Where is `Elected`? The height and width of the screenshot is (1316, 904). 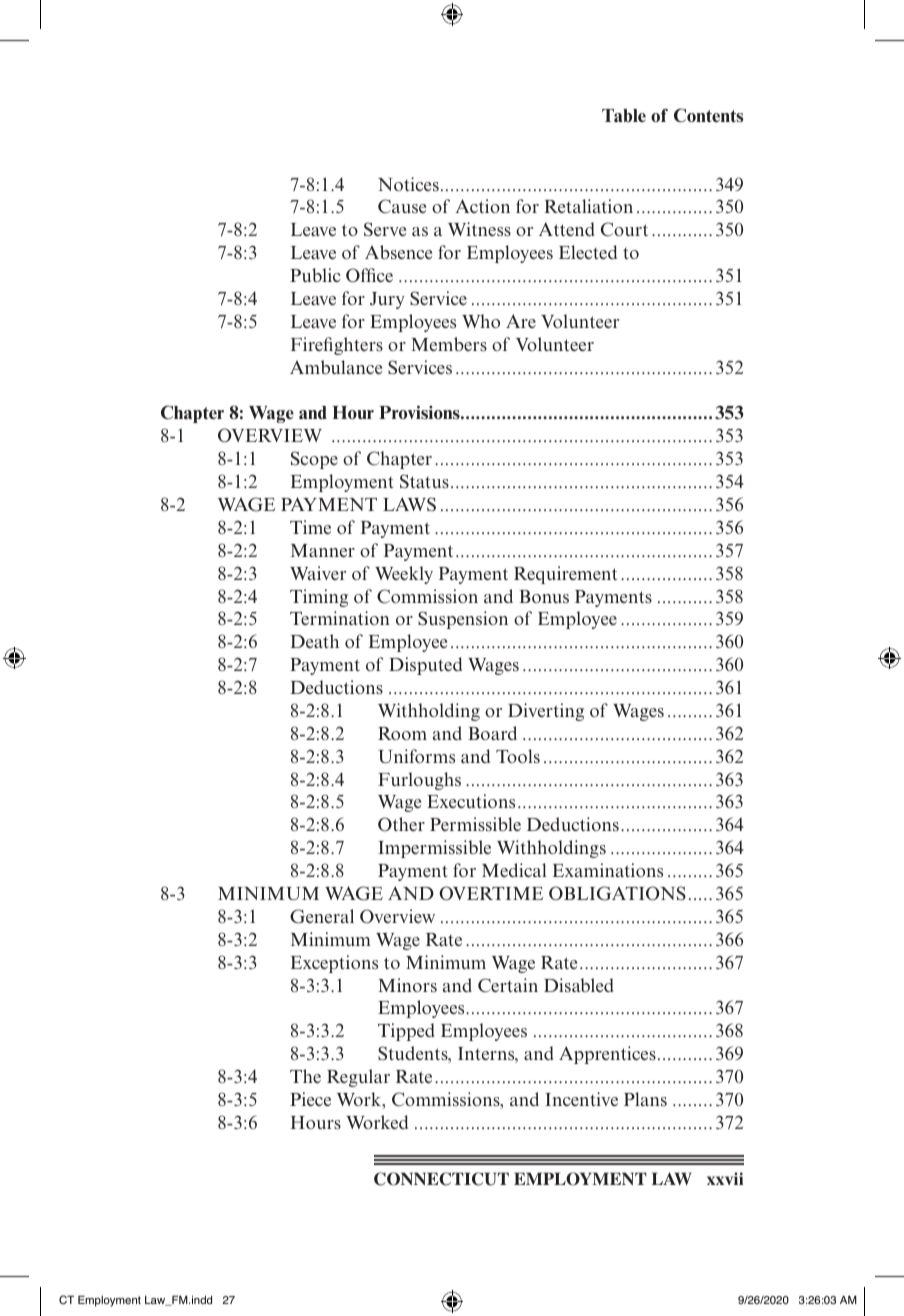 Elected is located at coordinates (588, 252).
